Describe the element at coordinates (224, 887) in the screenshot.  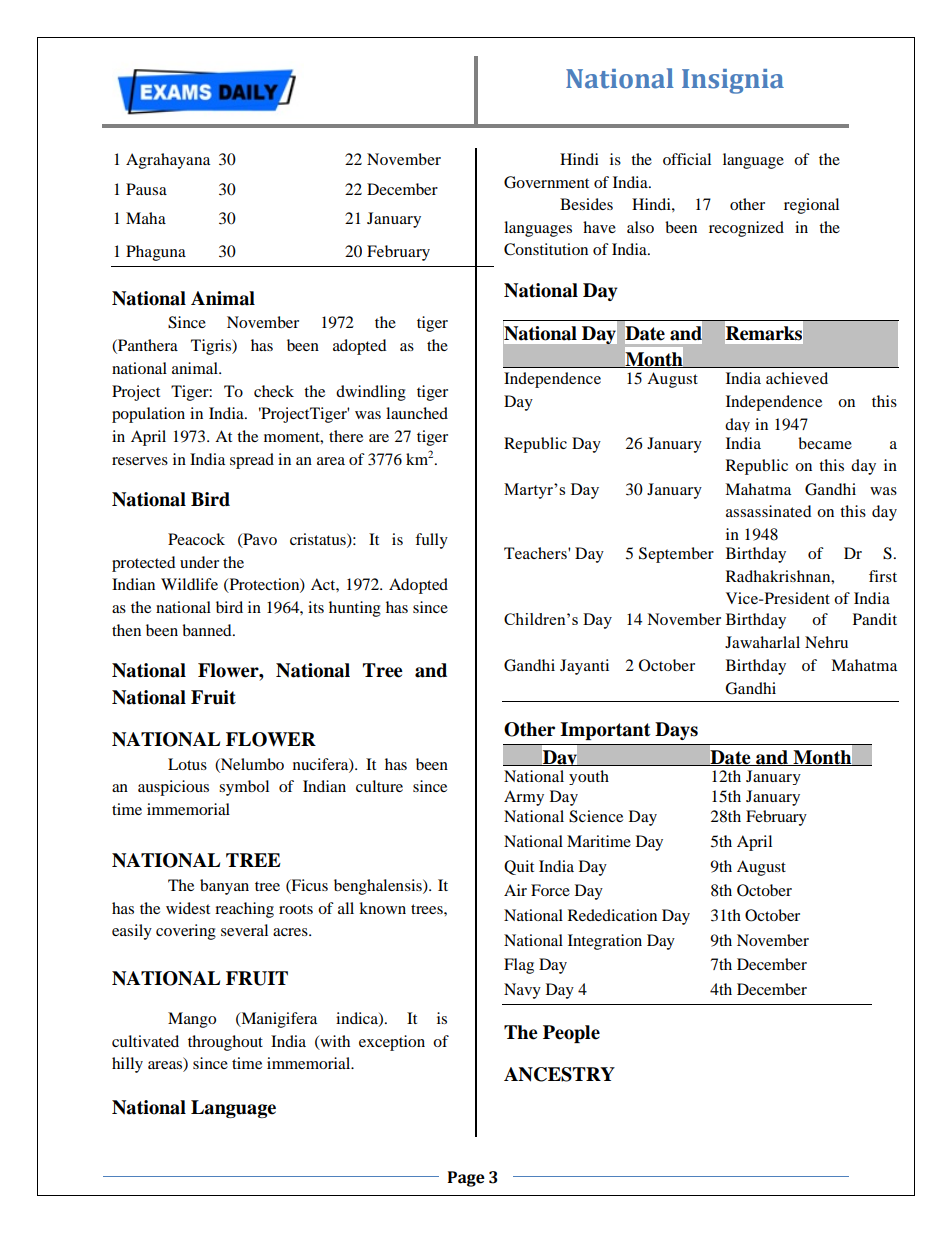
I see `banyan` at that location.
